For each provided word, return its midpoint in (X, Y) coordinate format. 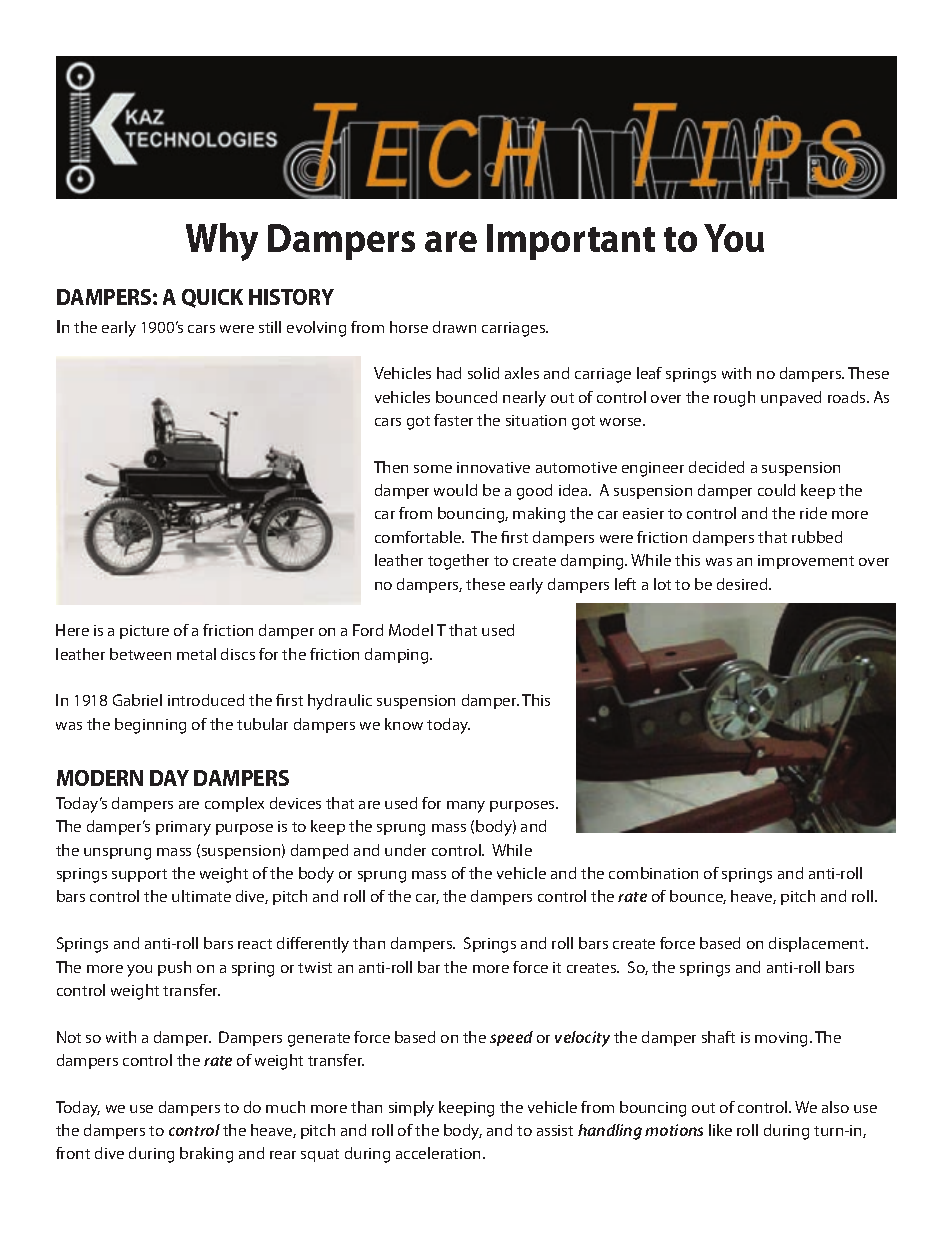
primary (183, 828)
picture (144, 632)
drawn (454, 327)
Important (571, 242)
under (405, 850)
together (458, 562)
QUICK (212, 298)
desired (743, 584)
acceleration (440, 1153)
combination (653, 873)
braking (206, 1155)
